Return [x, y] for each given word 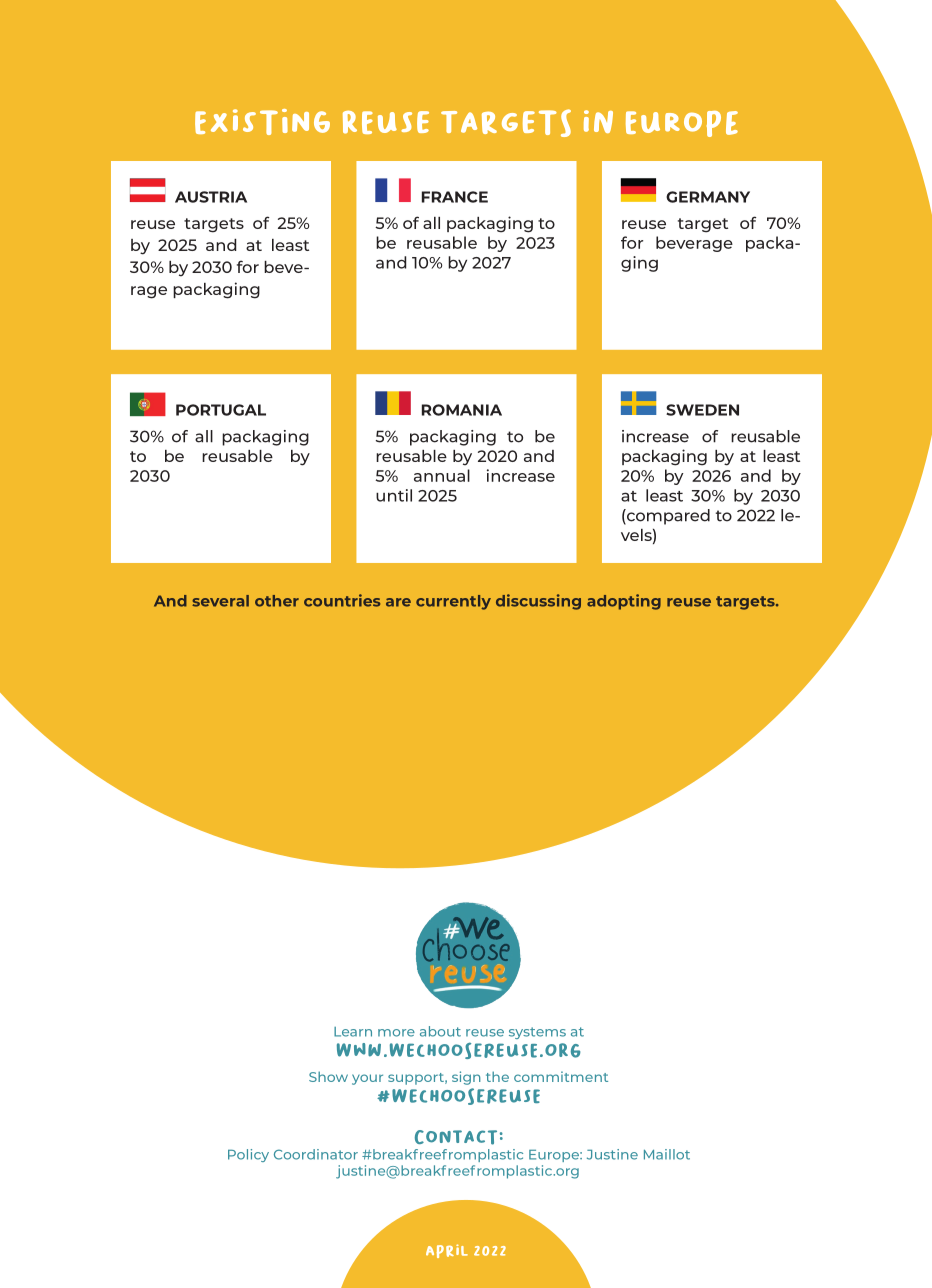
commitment [561, 1076]
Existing [262, 122]
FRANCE [455, 197]
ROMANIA [462, 410]
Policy [248, 1155]
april [447, 1251]
